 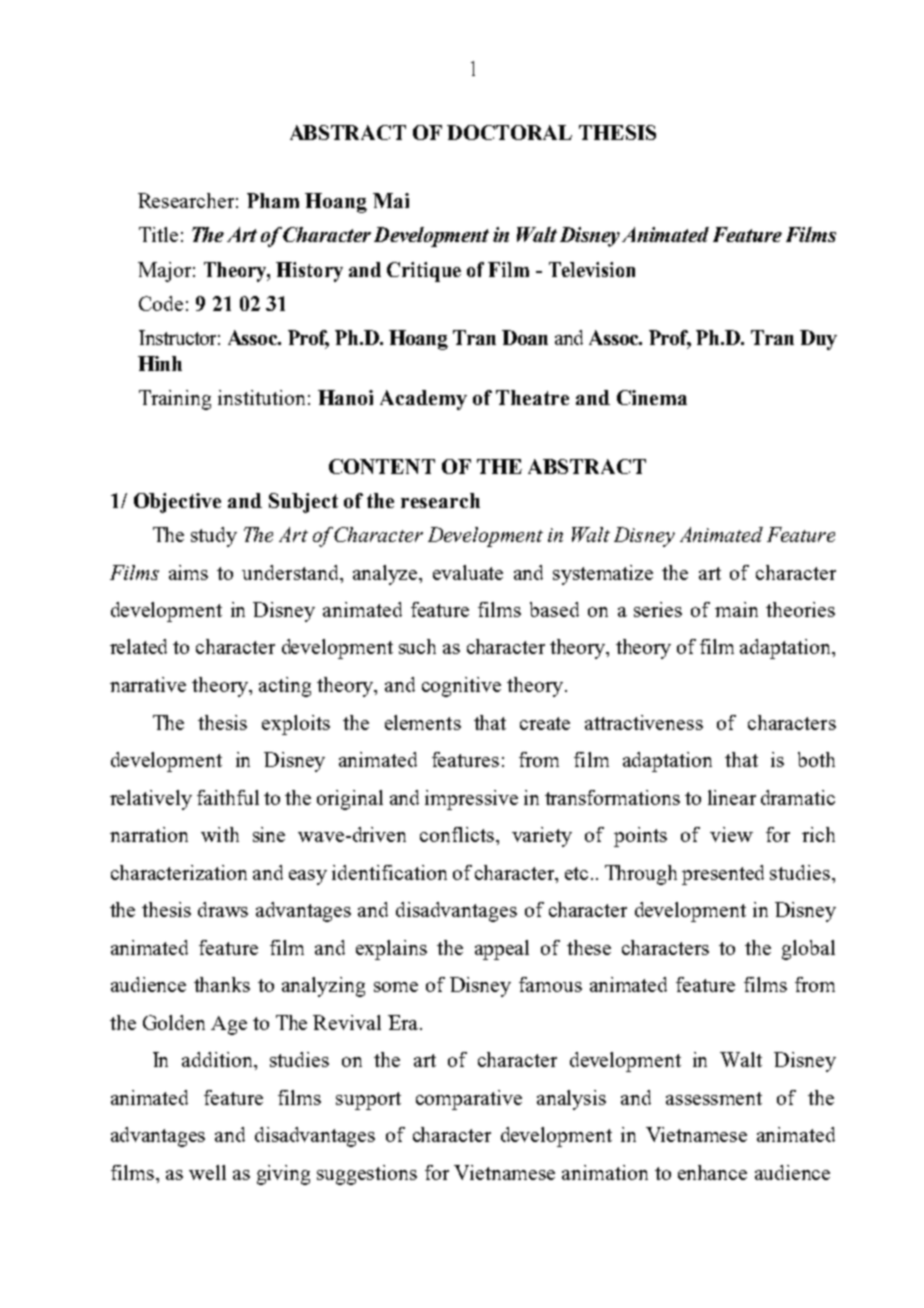 What do you see at coordinates (592, 269) in the document?
I see `Television` at bounding box center [592, 269].
